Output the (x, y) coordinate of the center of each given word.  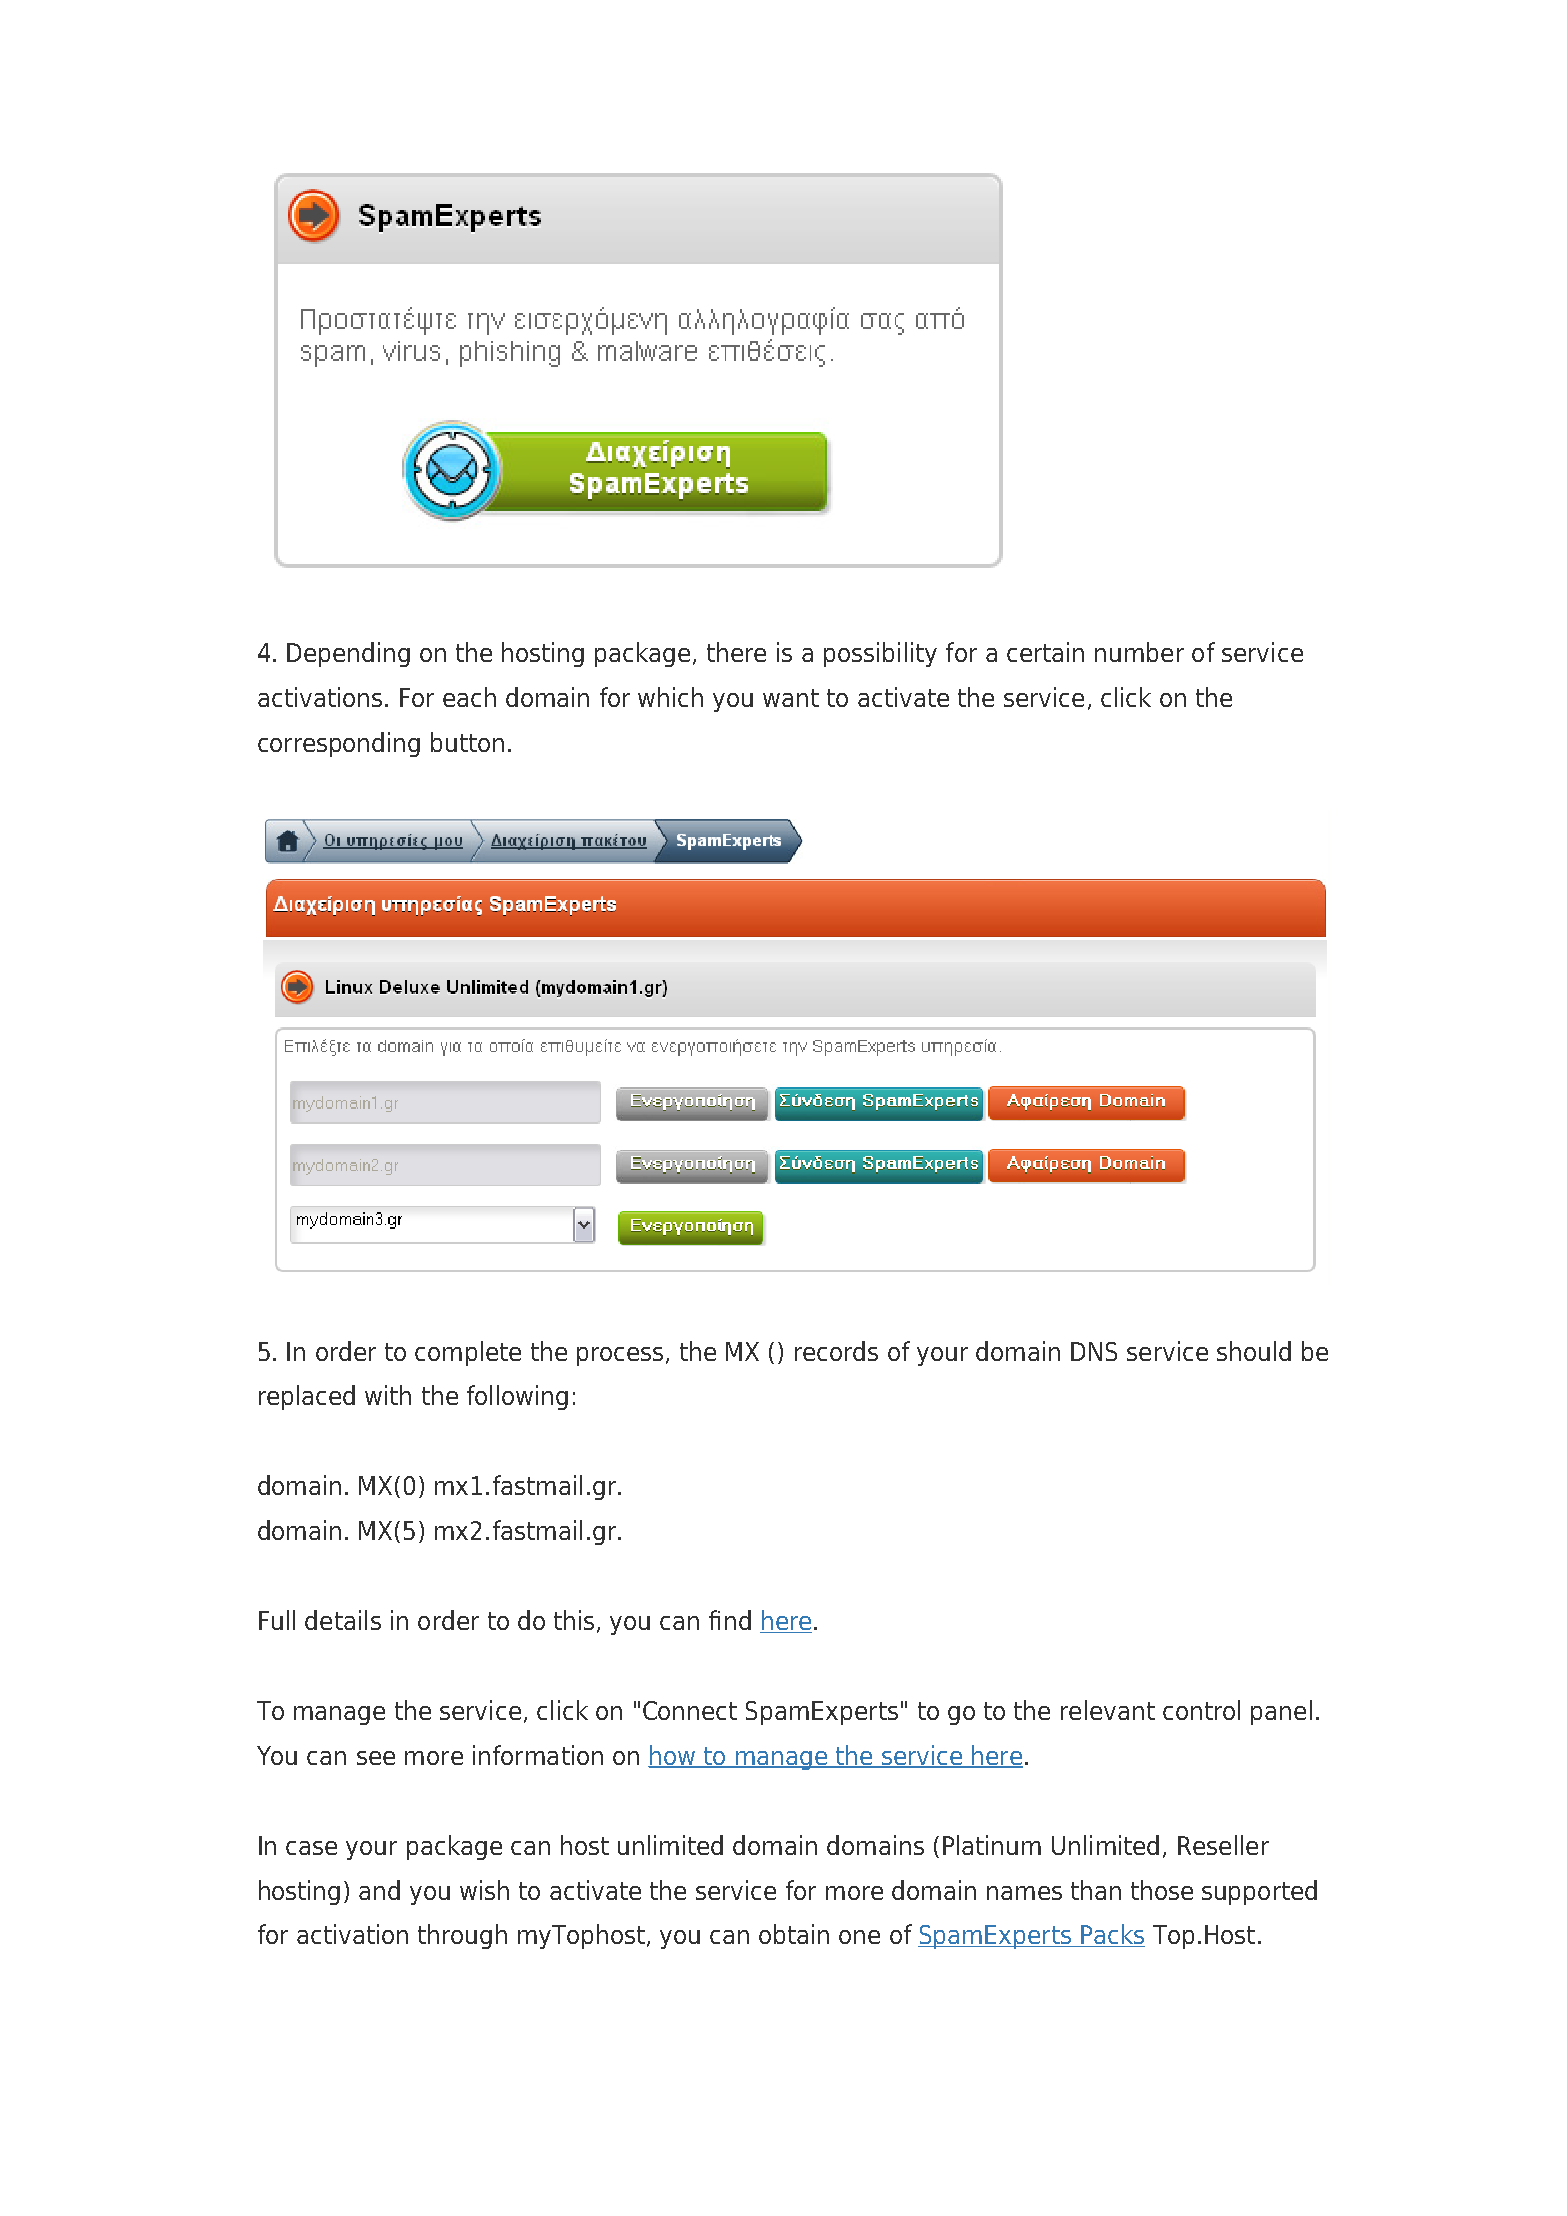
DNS (1094, 1351)
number (1139, 652)
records (836, 1351)
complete (468, 1353)
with (388, 1395)
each (469, 697)
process (620, 1356)
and (379, 1890)
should (1254, 1351)
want (791, 698)
